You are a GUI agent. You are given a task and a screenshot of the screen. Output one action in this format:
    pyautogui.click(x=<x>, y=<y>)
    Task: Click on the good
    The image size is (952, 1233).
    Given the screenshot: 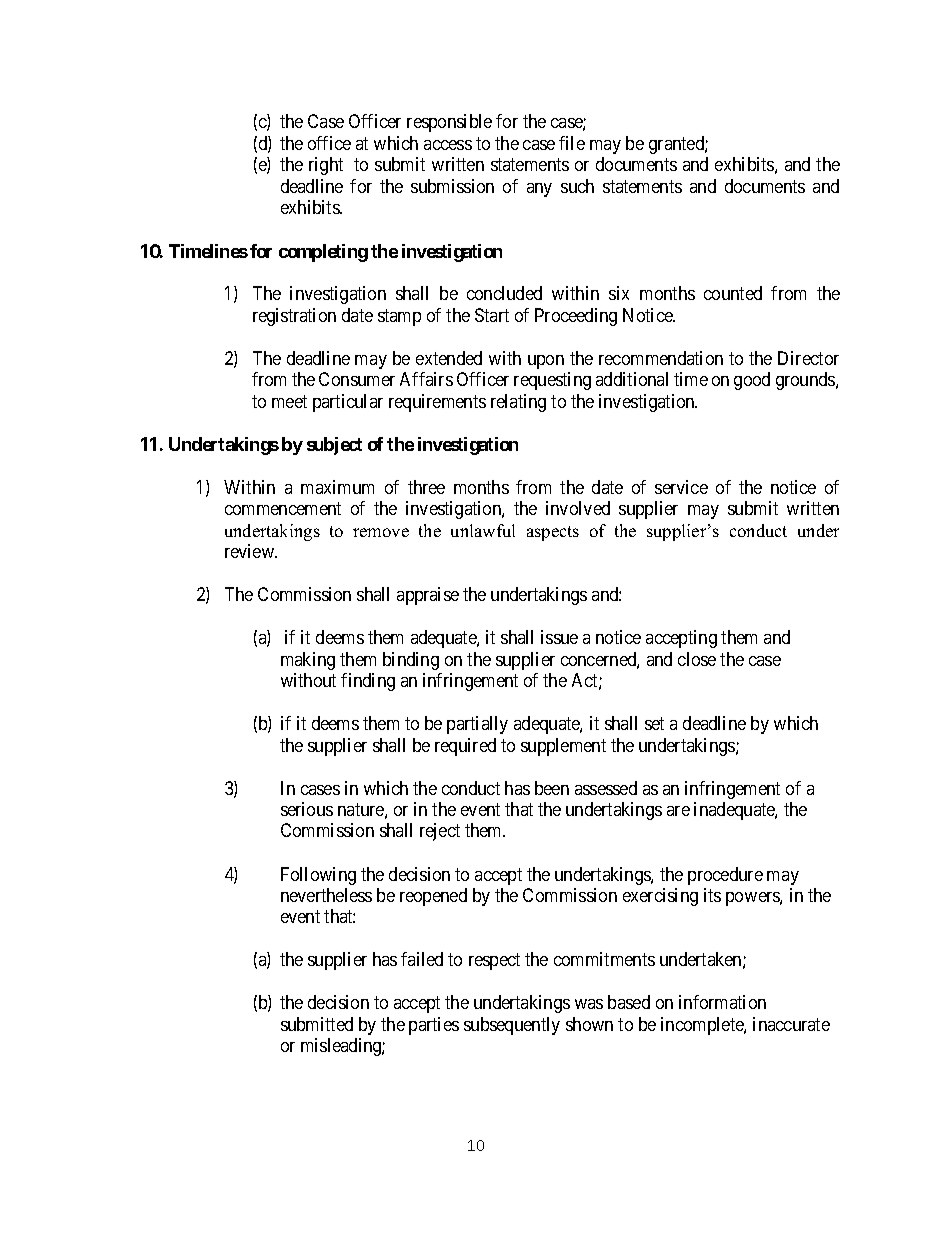 What is the action you would take?
    pyautogui.click(x=752, y=381)
